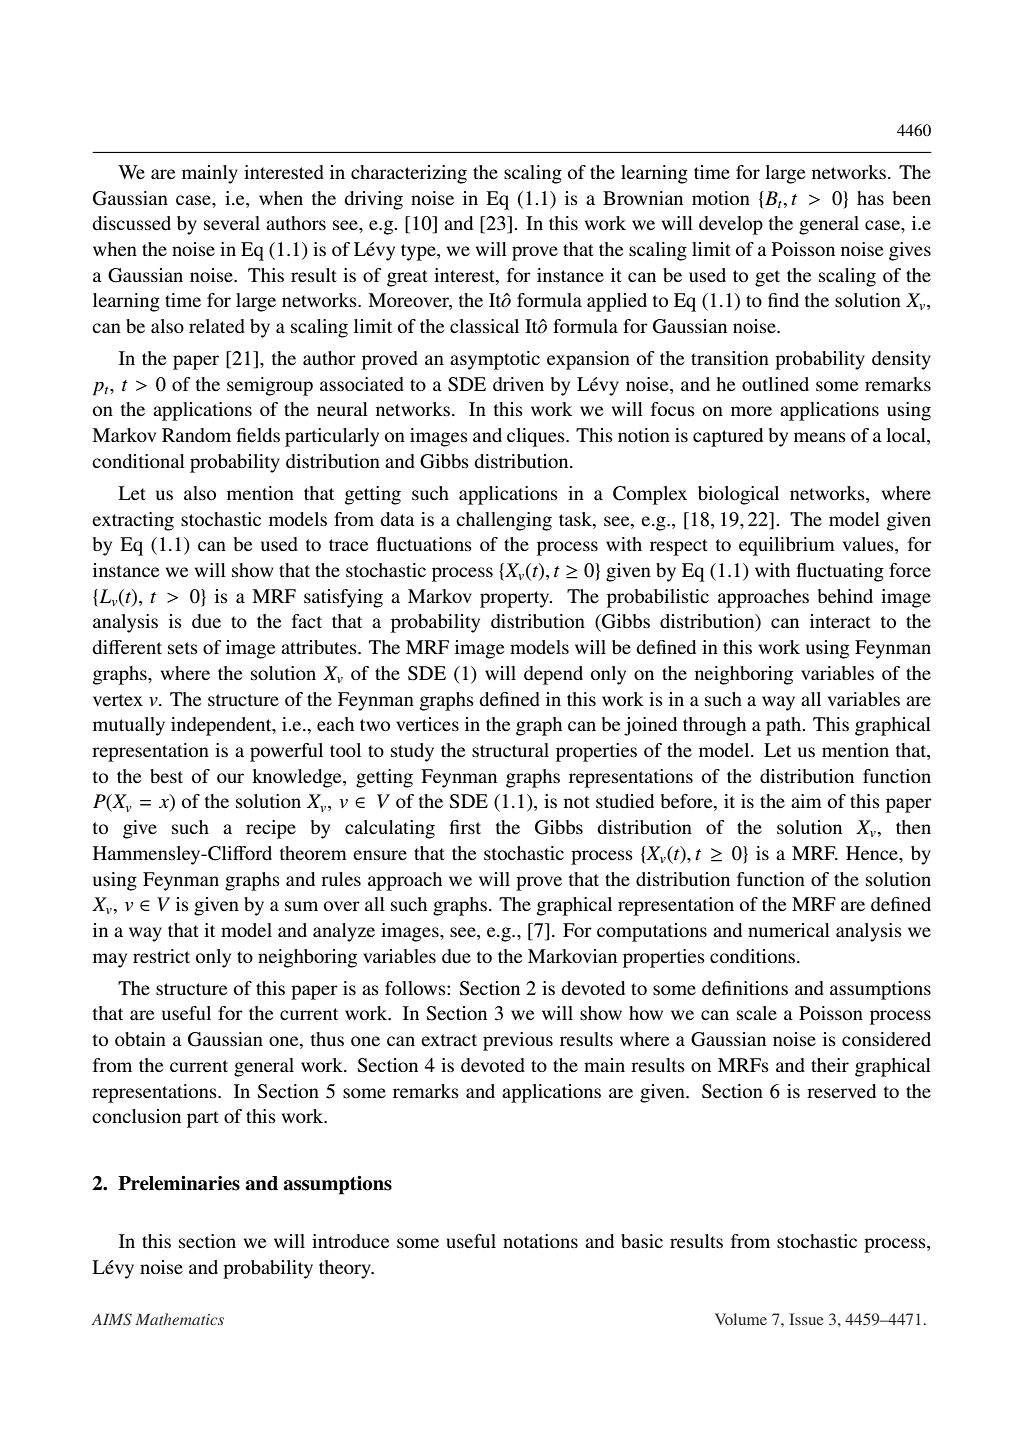 Image resolution: width=1024 pixels, height=1449 pixels. Describe the element at coordinates (161, 956) in the image. I see `restrict` at that location.
